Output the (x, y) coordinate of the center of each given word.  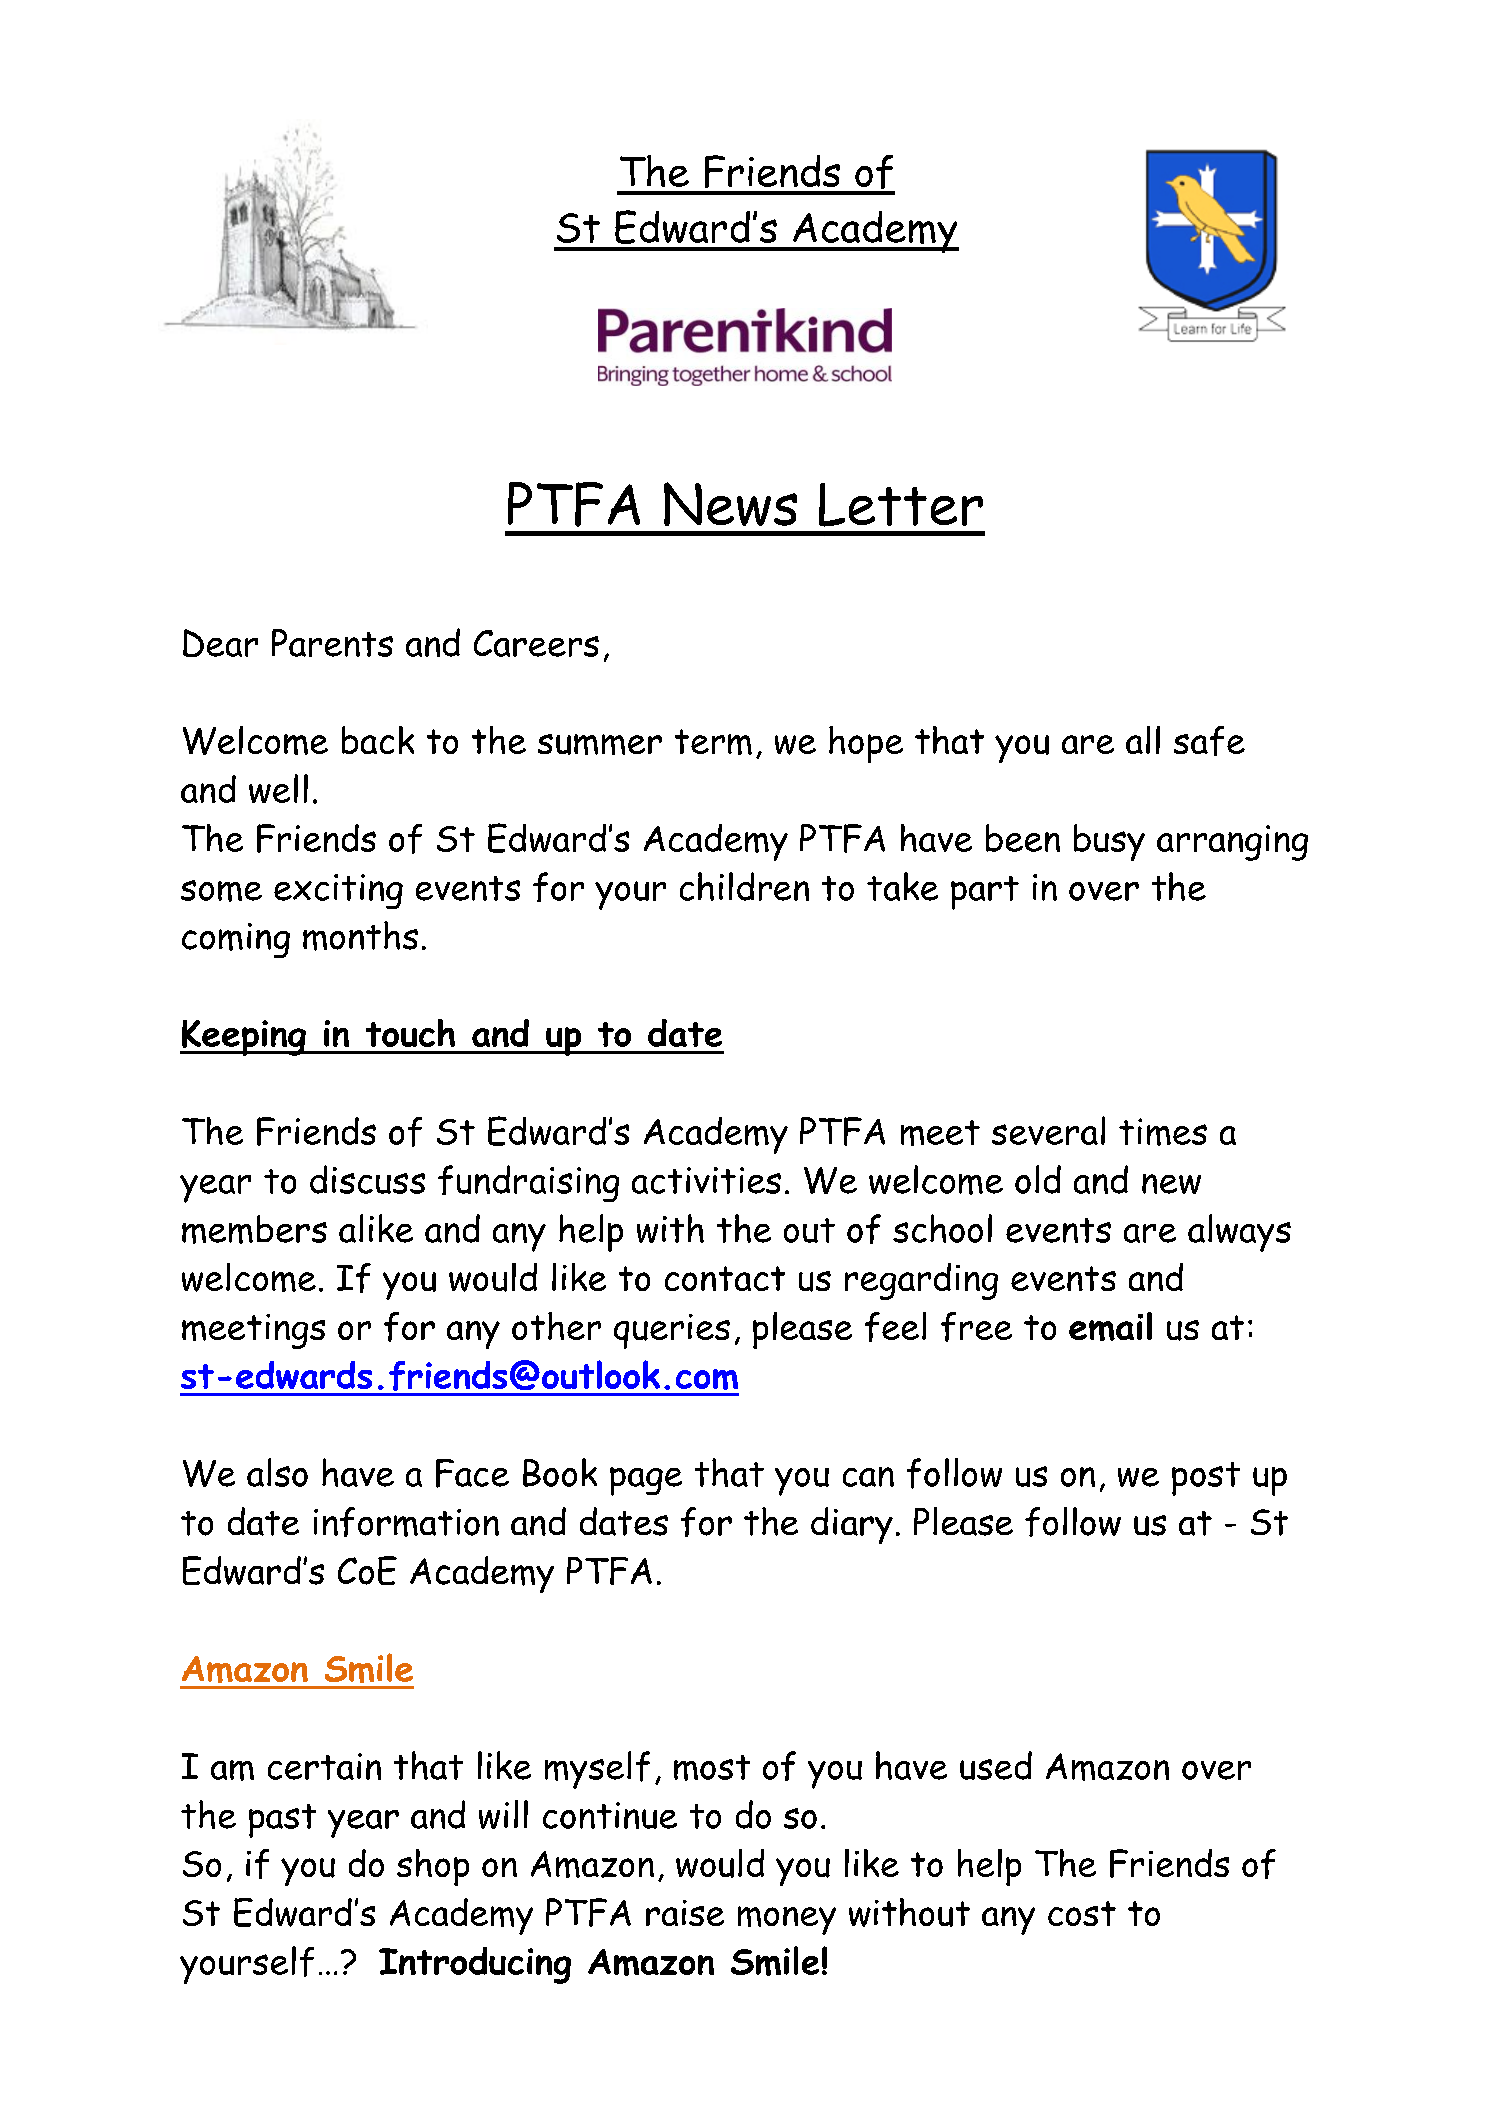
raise (685, 1913)
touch (410, 1033)
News (730, 504)
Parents (332, 643)
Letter (901, 505)
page (646, 1481)
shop (433, 1867)
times (1163, 1132)
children (744, 886)
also (277, 1472)
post (1206, 1479)
